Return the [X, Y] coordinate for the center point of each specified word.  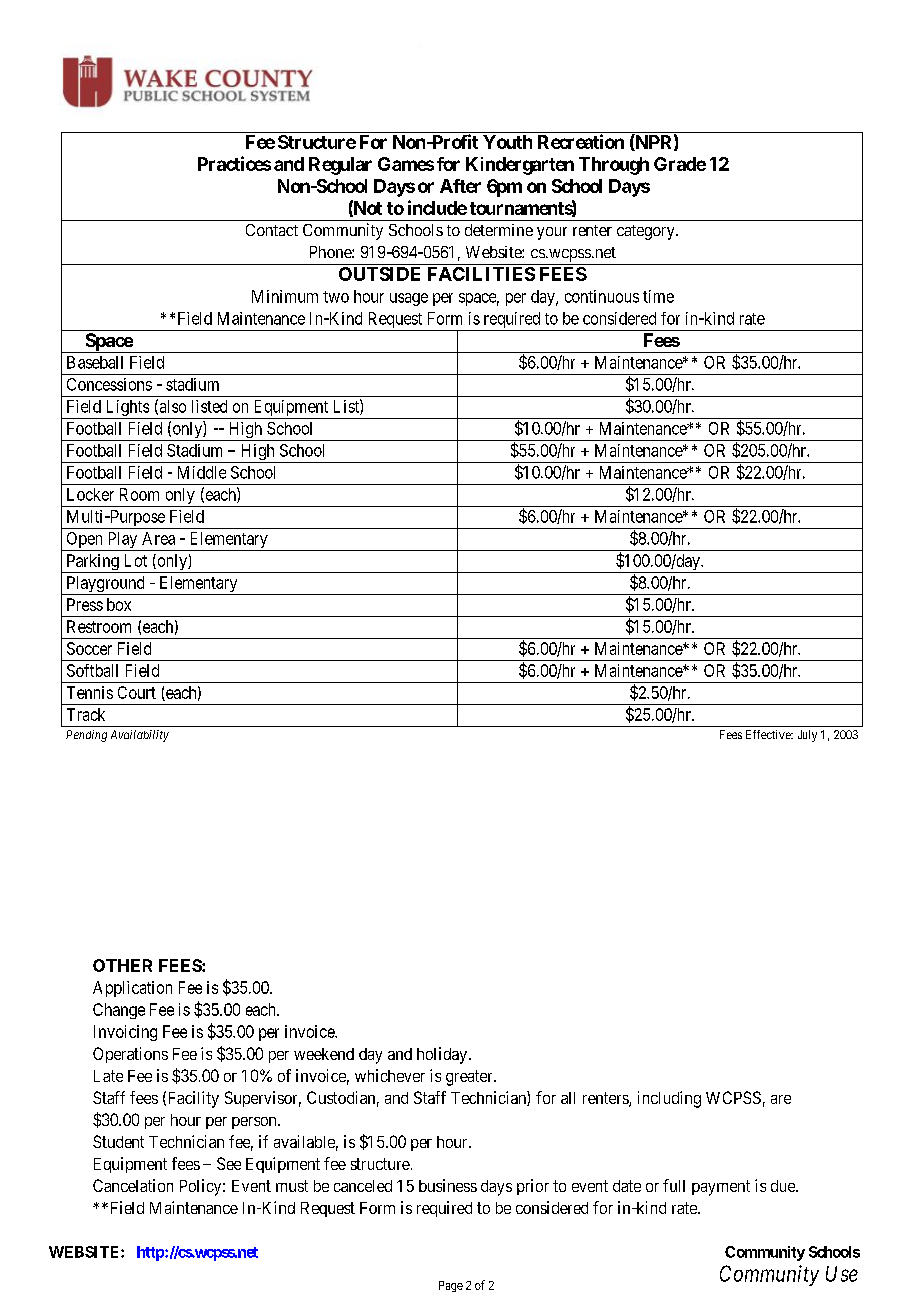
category [647, 232]
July [807, 736]
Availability [140, 736]
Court [137, 692]
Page [451, 1286]
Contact [272, 230]
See [229, 1163]
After [460, 186]
